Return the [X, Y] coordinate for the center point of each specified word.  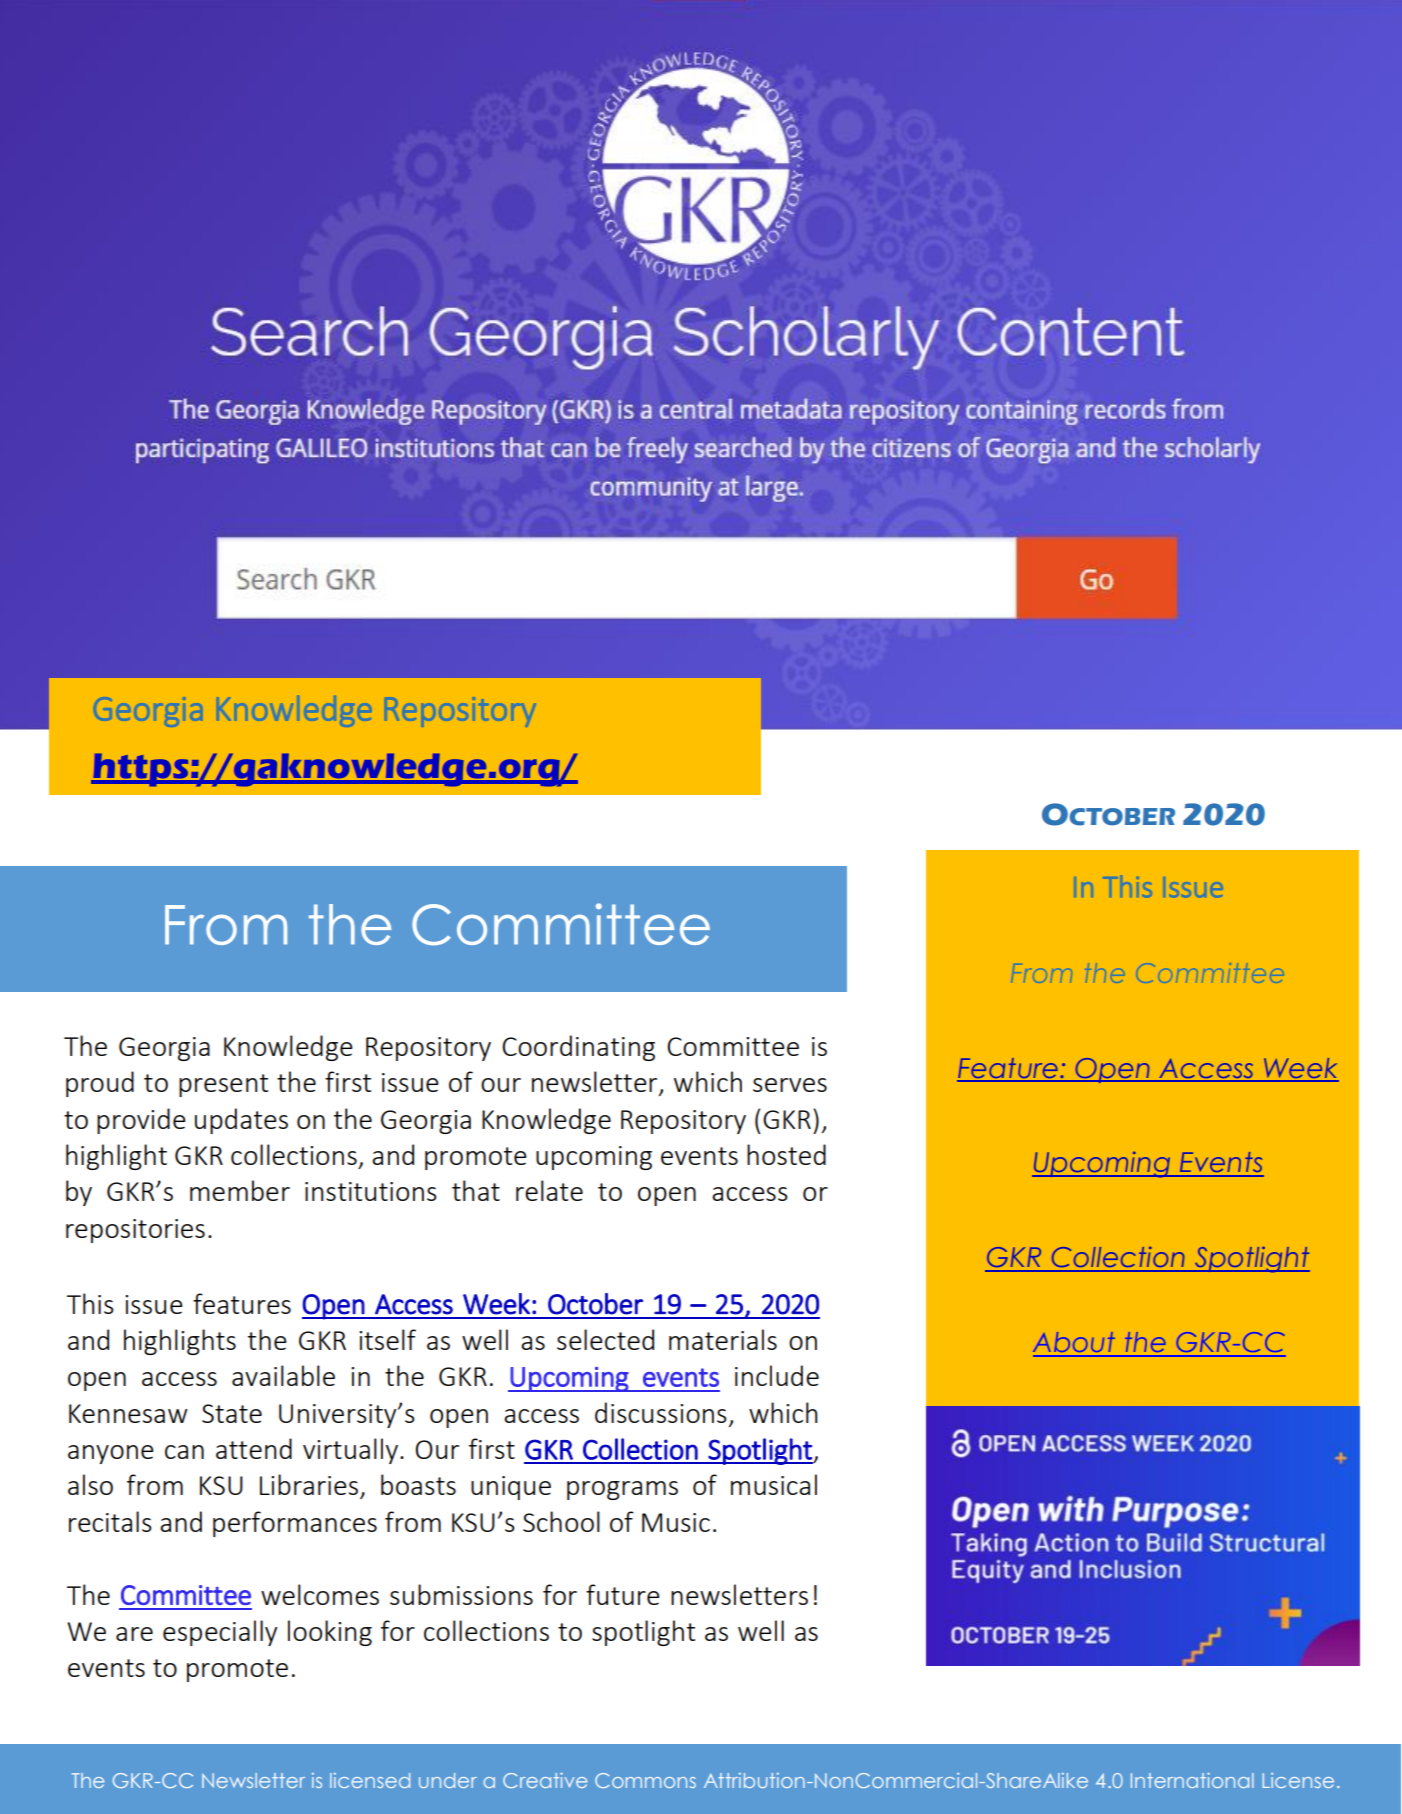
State [232, 1413]
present [223, 1085]
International [1192, 1780]
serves [790, 1085]
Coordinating [578, 1048]
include [777, 1375]
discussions [661, 1412]
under [448, 1780]
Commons [645, 1780]
